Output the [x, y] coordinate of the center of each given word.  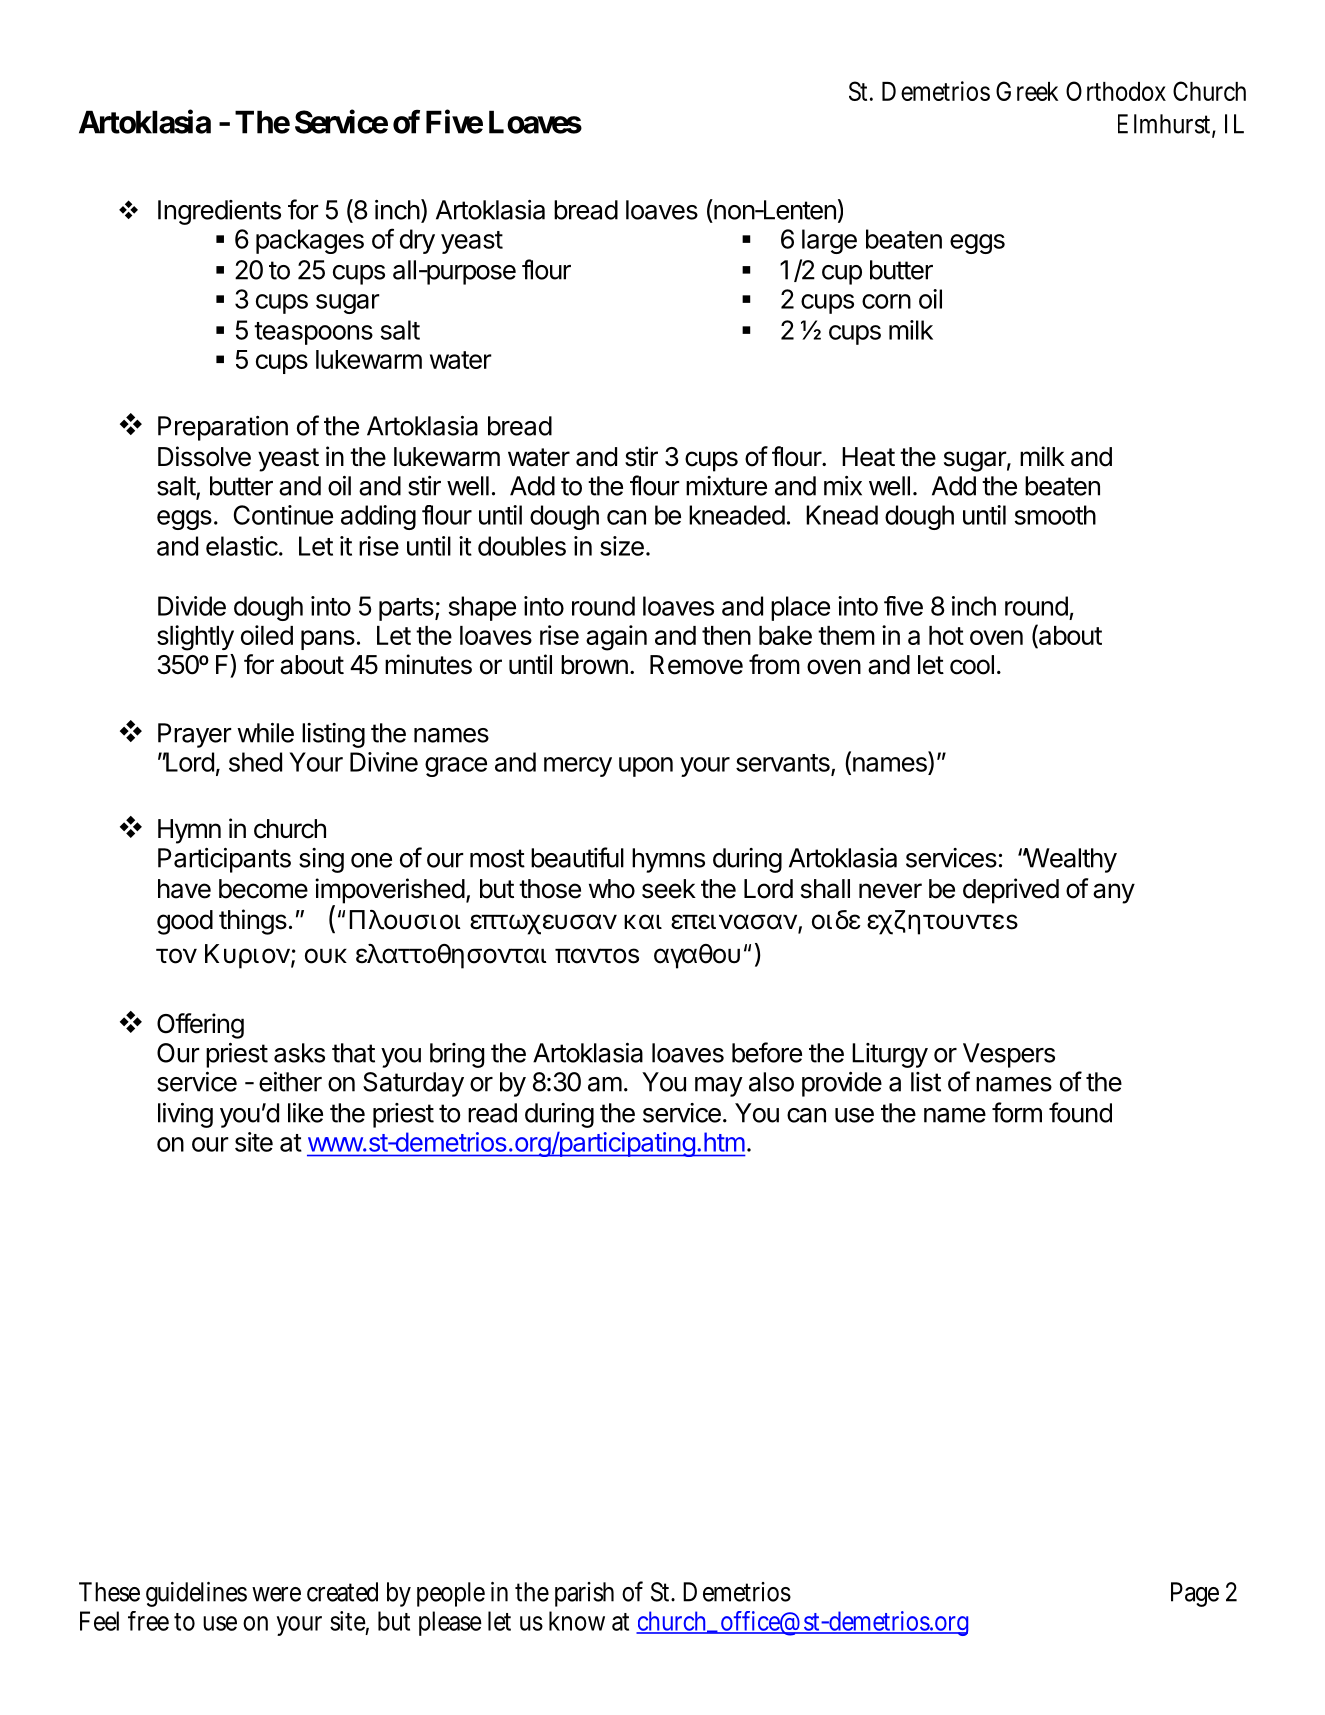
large [829, 241]
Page [1195, 1594]
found [1080, 1112]
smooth [1055, 515]
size [622, 546]
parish [584, 1594]
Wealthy [1070, 860]
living [185, 1115]
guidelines [196, 1594]
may [719, 1087]
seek [669, 889]
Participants [224, 860]
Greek [1027, 91]
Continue [283, 515]
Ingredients [219, 212]
